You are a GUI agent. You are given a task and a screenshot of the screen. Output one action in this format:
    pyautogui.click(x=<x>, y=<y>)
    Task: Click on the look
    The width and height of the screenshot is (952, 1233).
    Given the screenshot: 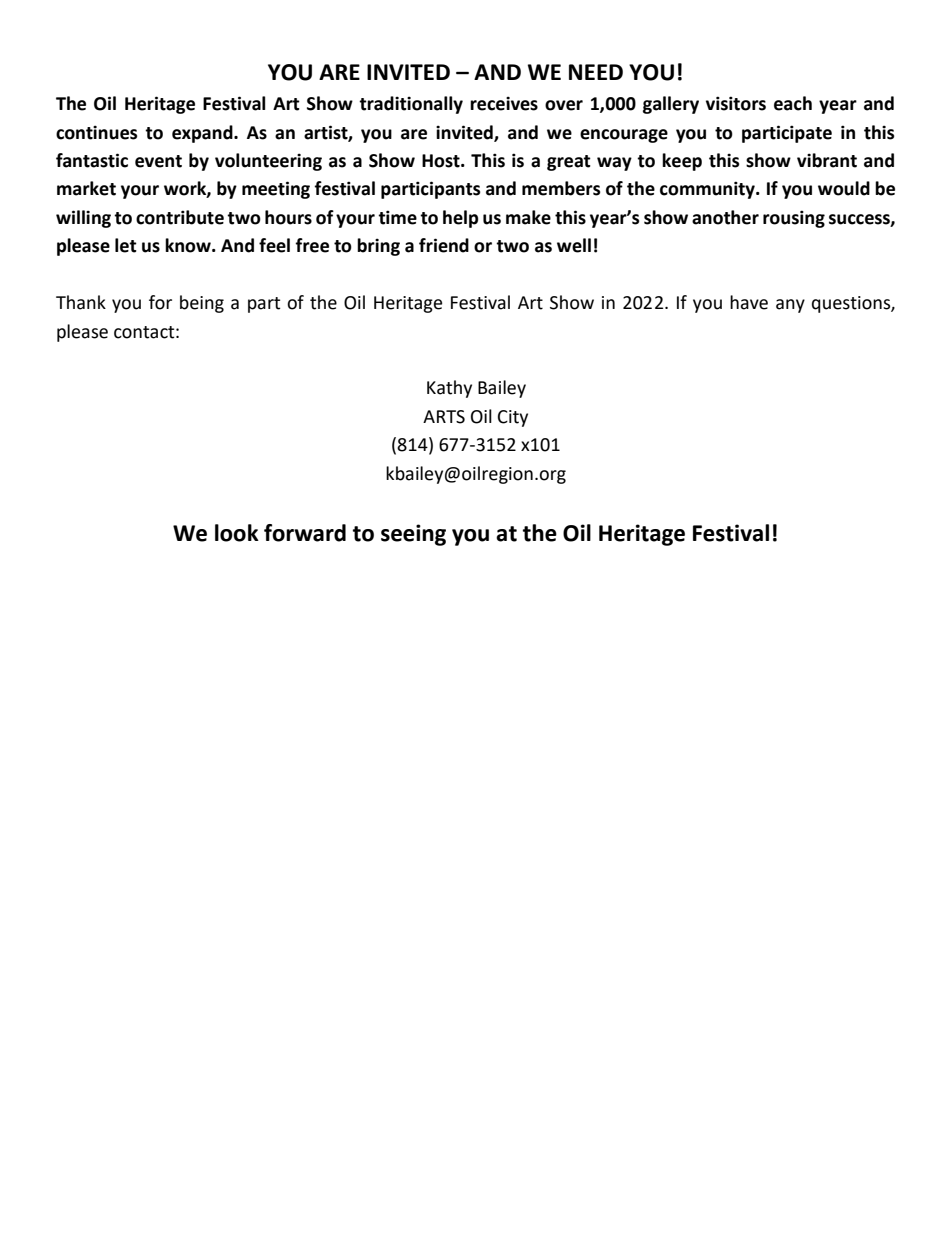 What is the action you would take?
    pyautogui.click(x=237, y=533)
